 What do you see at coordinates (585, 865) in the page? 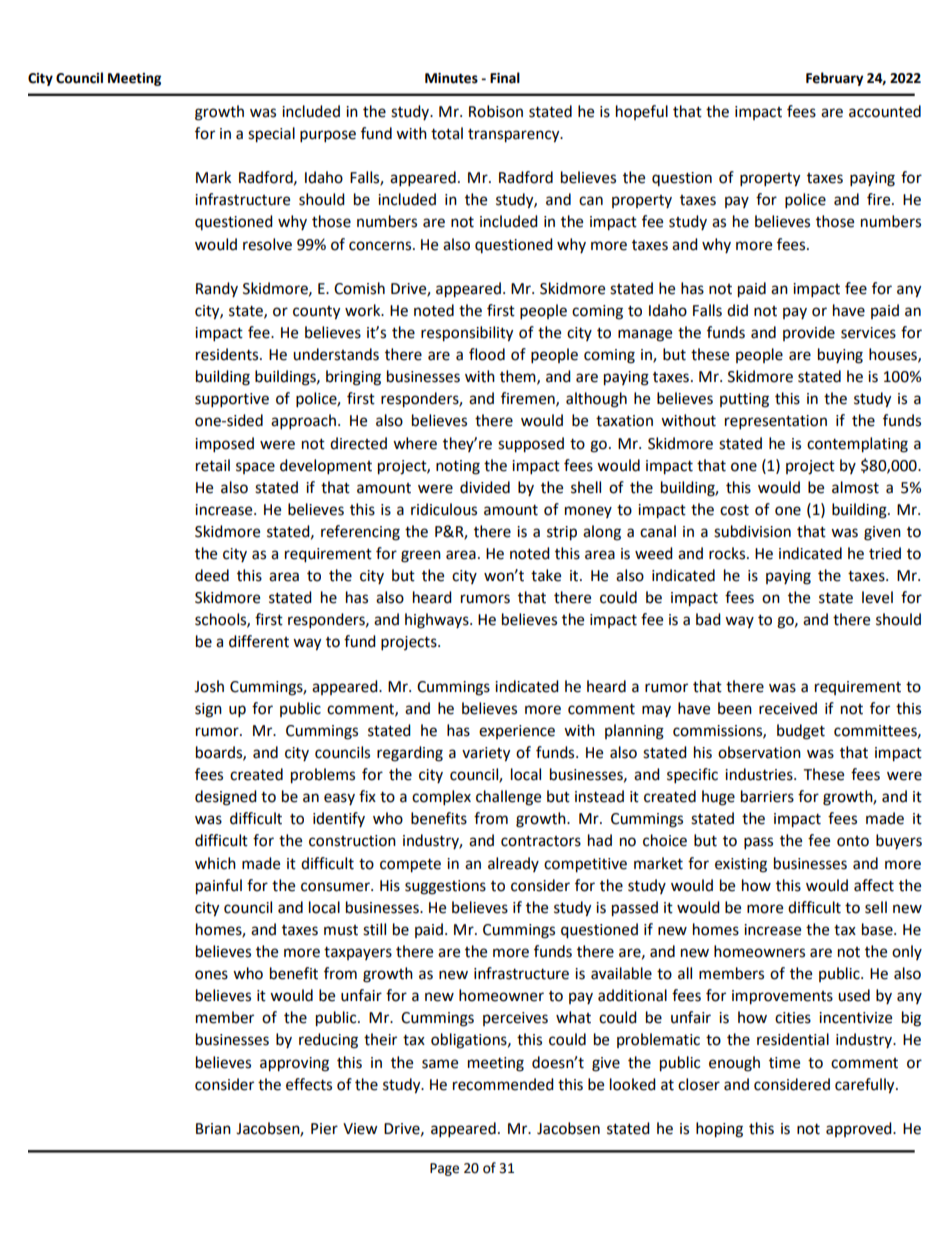
I see `competitive` at bounding box center [585, 865].
